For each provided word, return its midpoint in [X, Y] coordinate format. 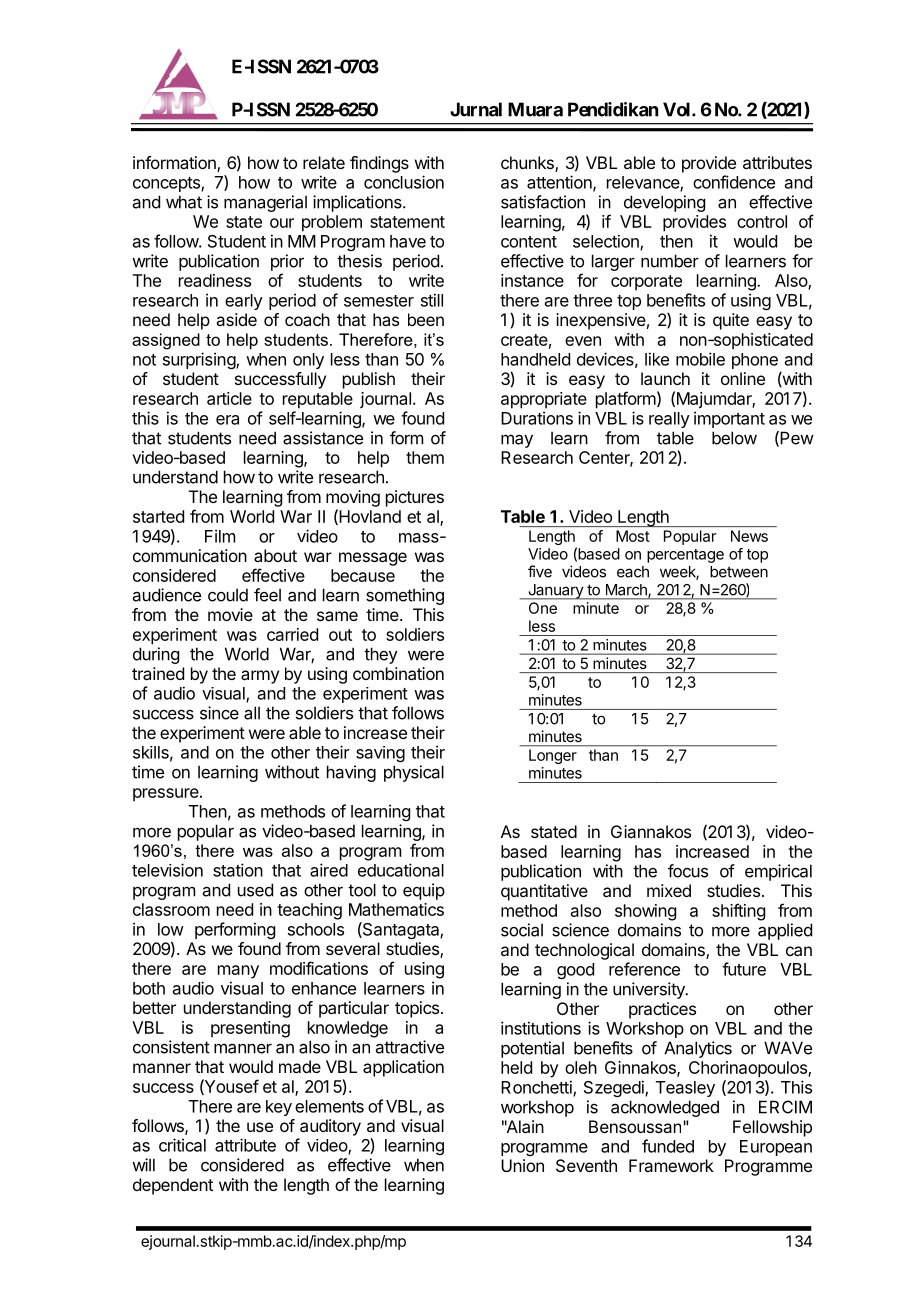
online [743, 378]
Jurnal [476, 109]
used [255, 890]
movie [230, 614]
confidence [734, 182]
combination [398, 673]
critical [182, 1145]
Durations [537, 418]
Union [522, 1165]
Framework [671, 1165]
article [229, 398]
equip [424, 891]
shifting [738, 912]
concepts [167, 184]
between [739, 572]
